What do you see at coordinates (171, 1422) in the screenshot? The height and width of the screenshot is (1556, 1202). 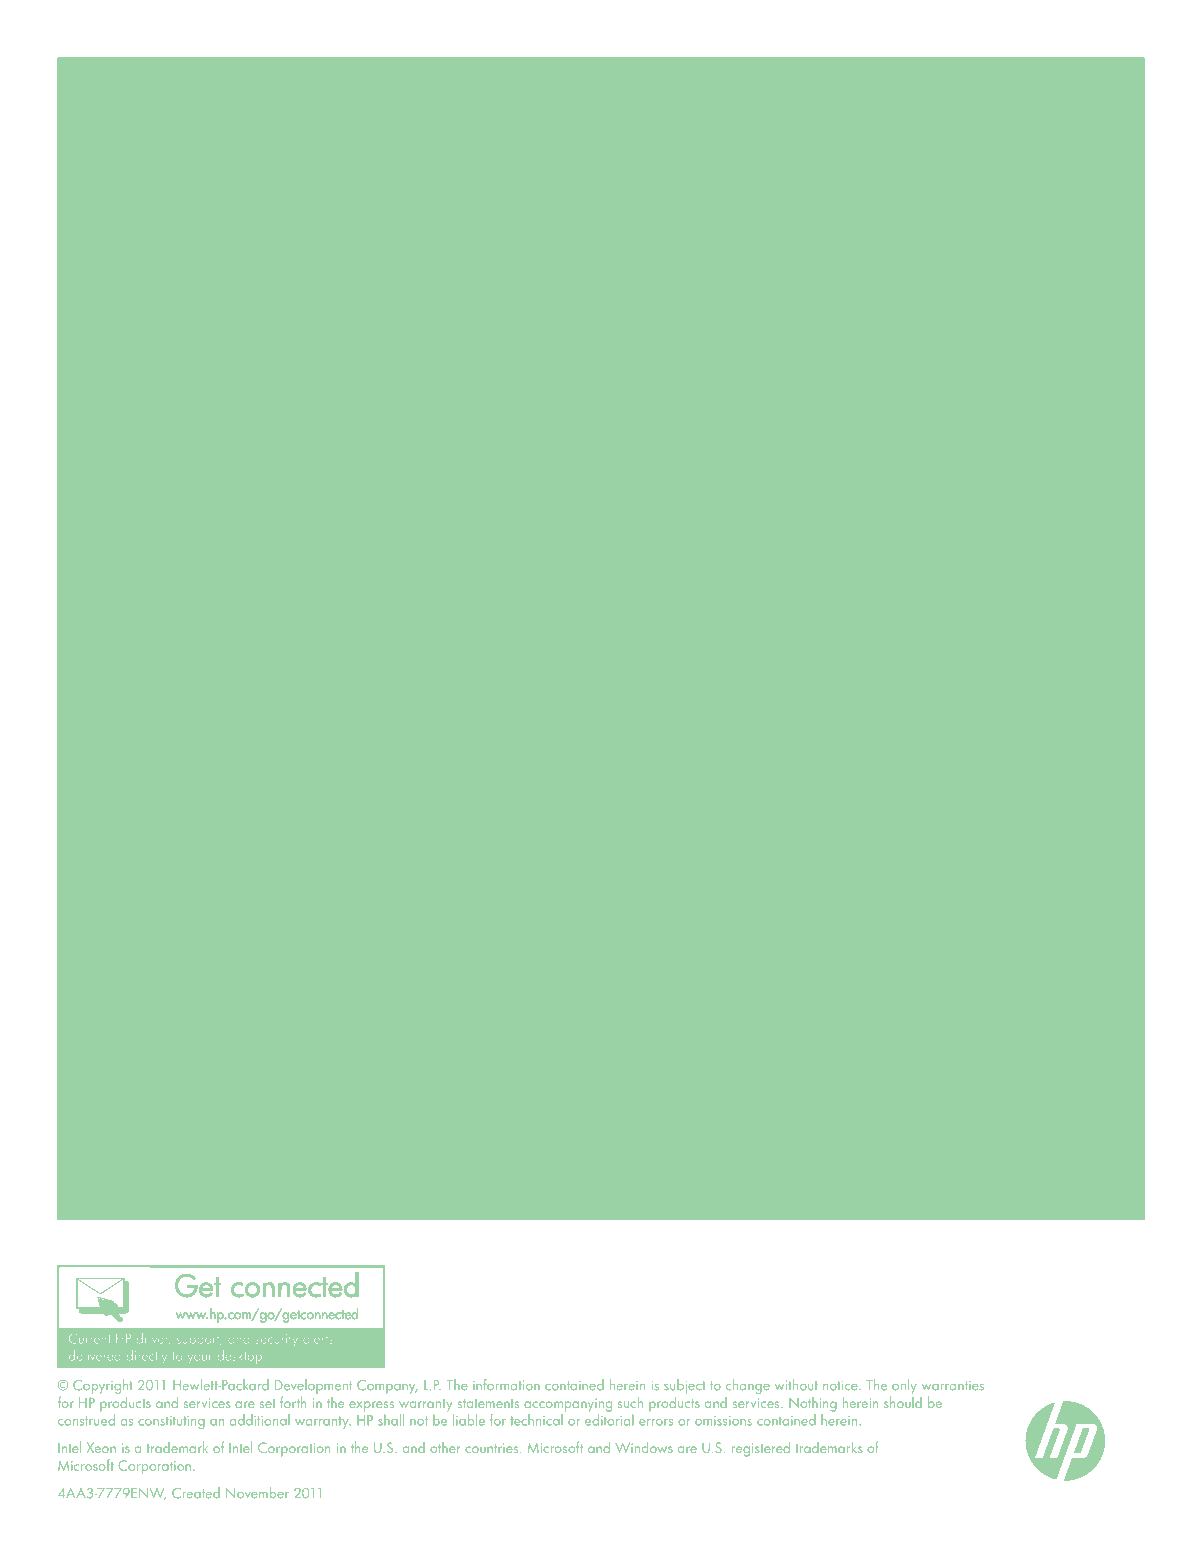 I see `constituting` at bounding box center [171, 1422].
